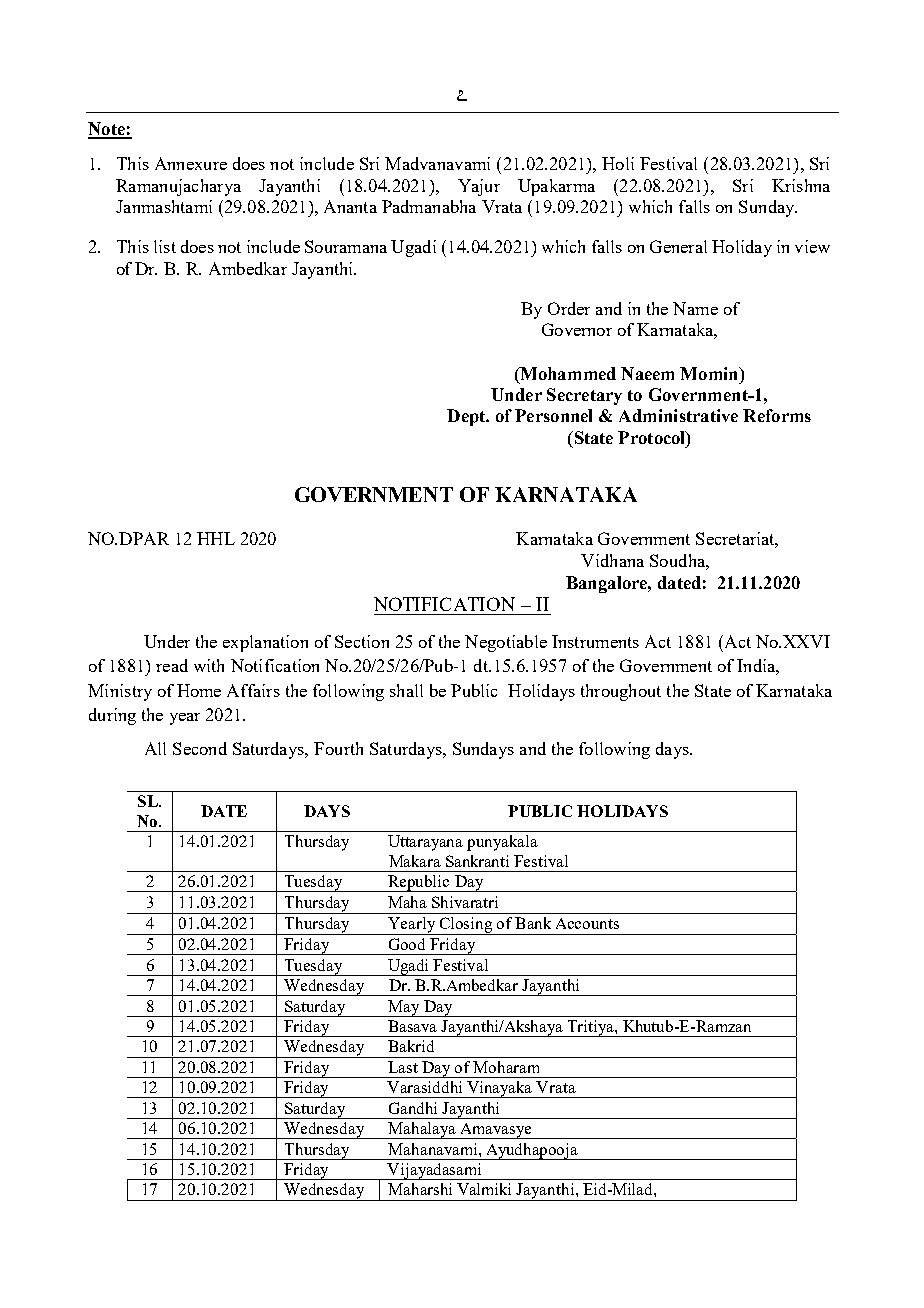  I want to click on Krishna, so click(801, 185).
